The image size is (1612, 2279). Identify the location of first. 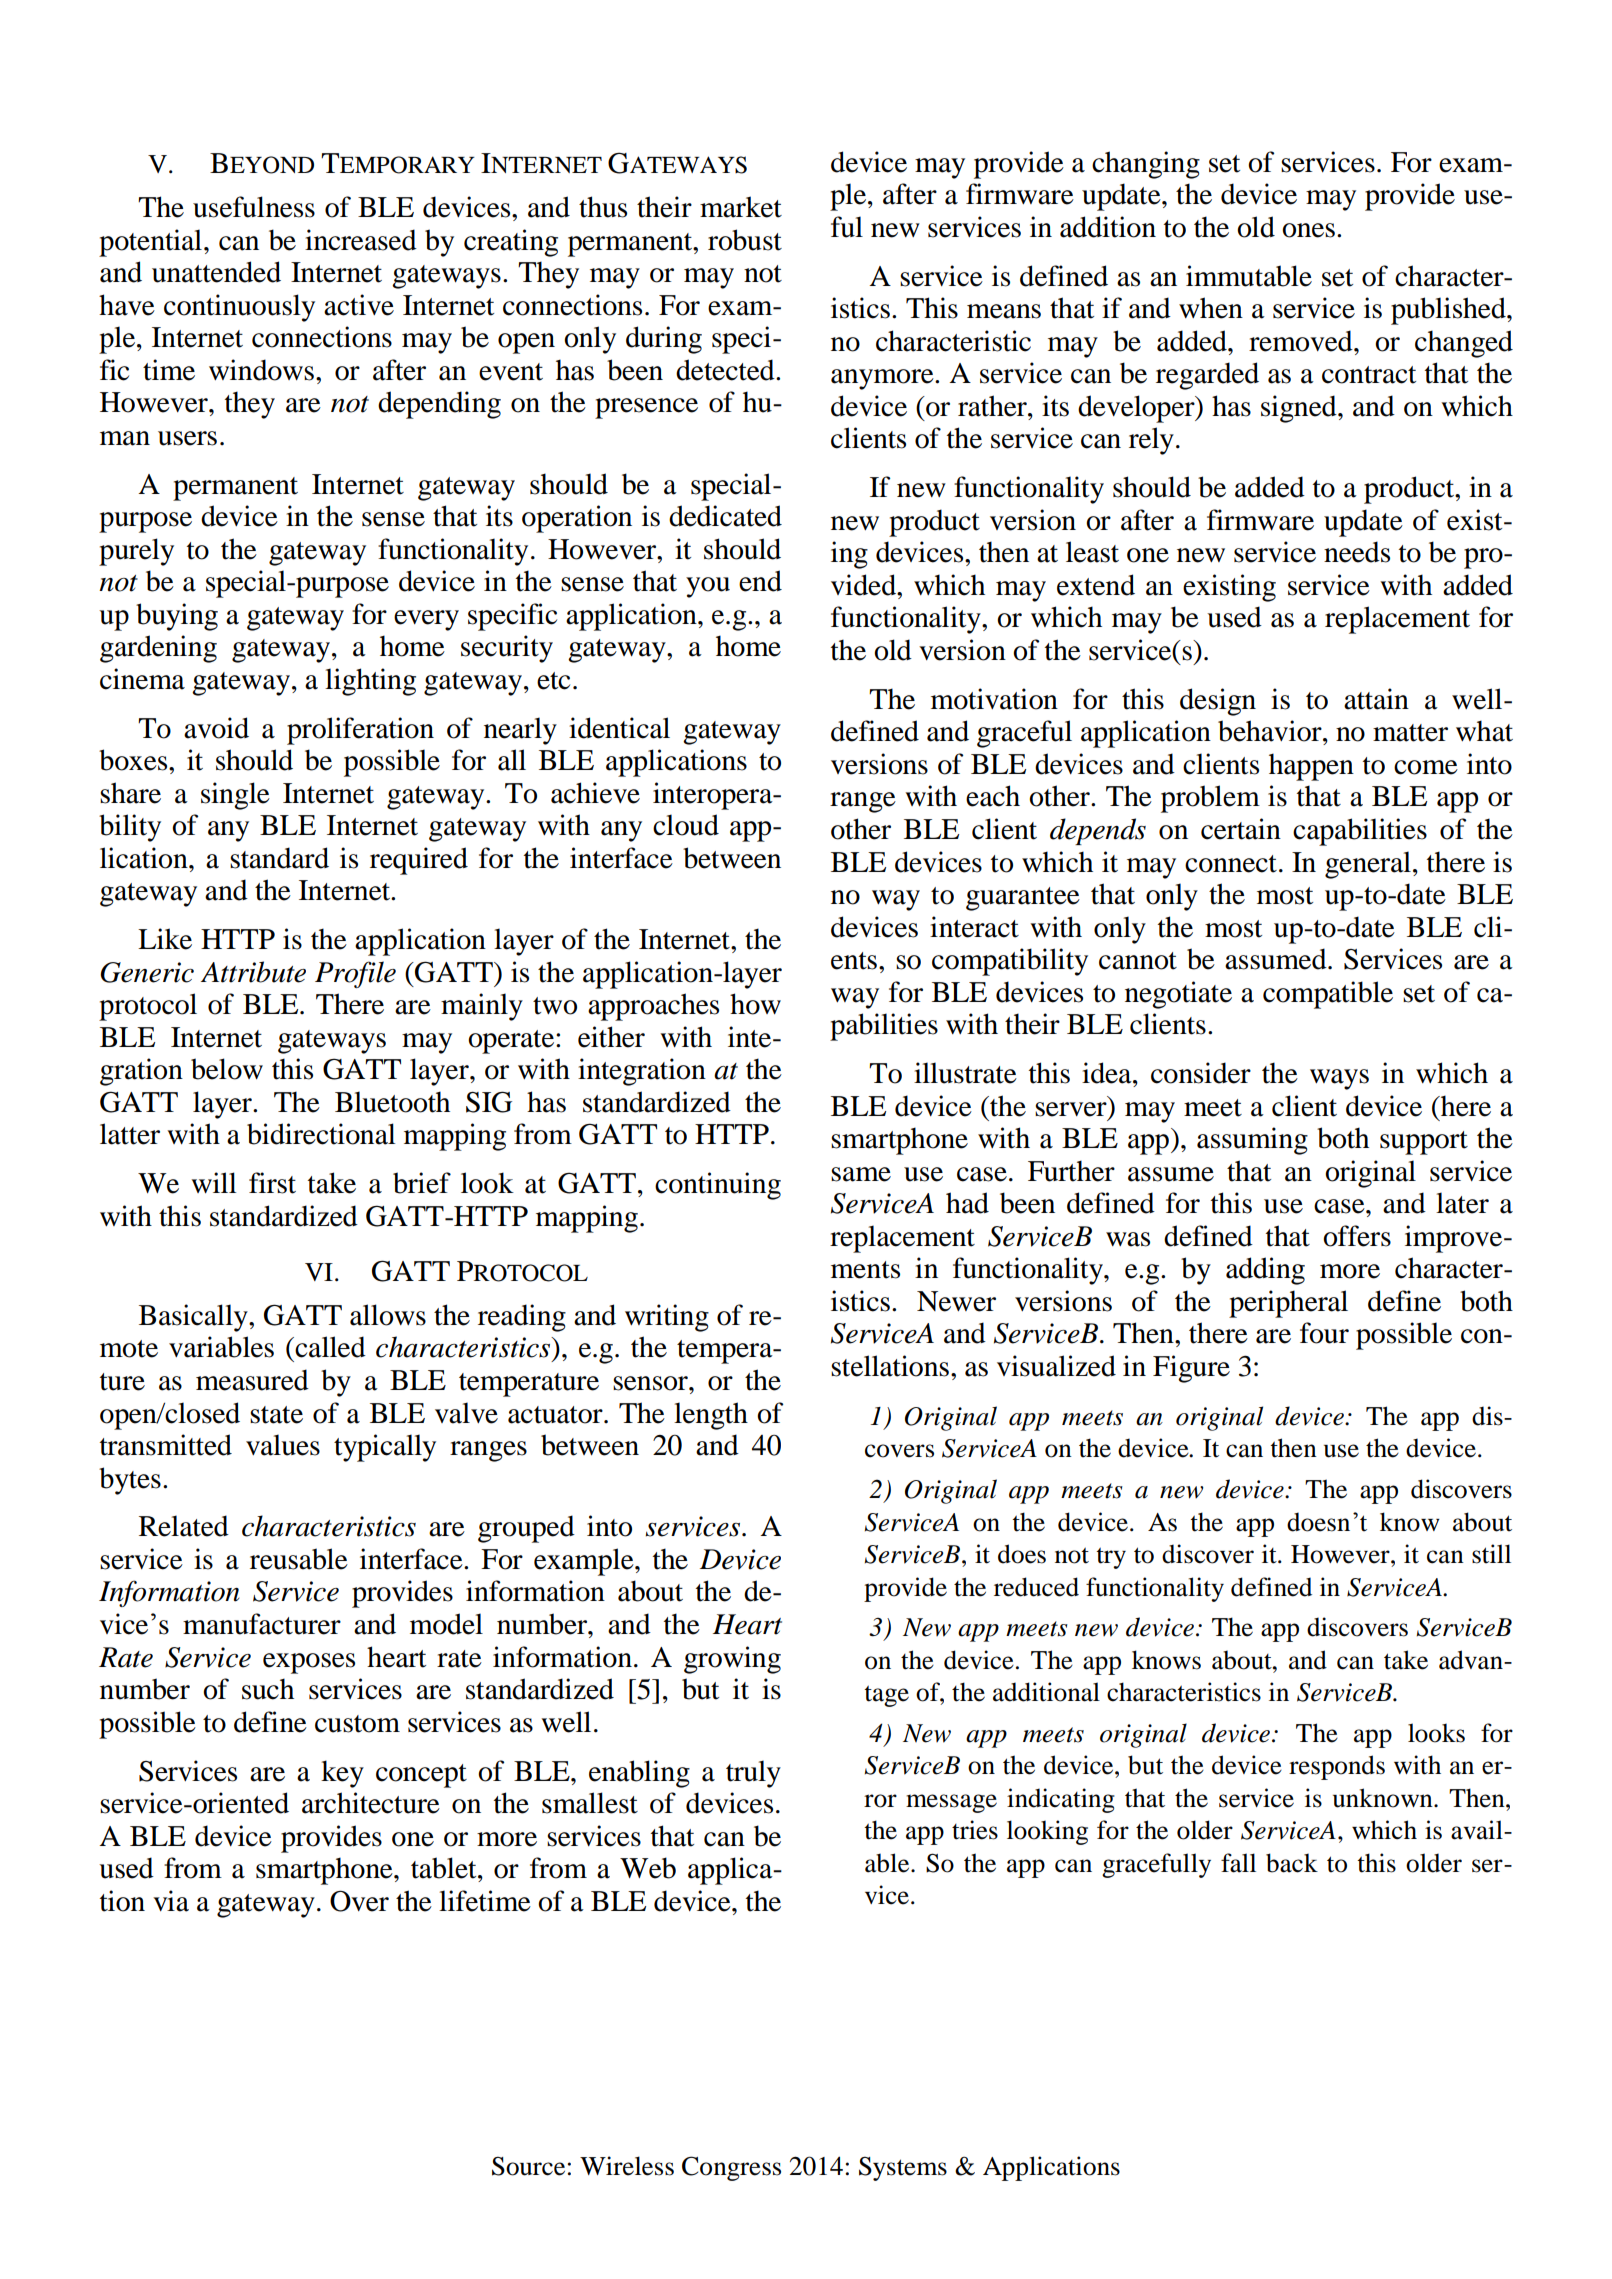
(272, 1183).
